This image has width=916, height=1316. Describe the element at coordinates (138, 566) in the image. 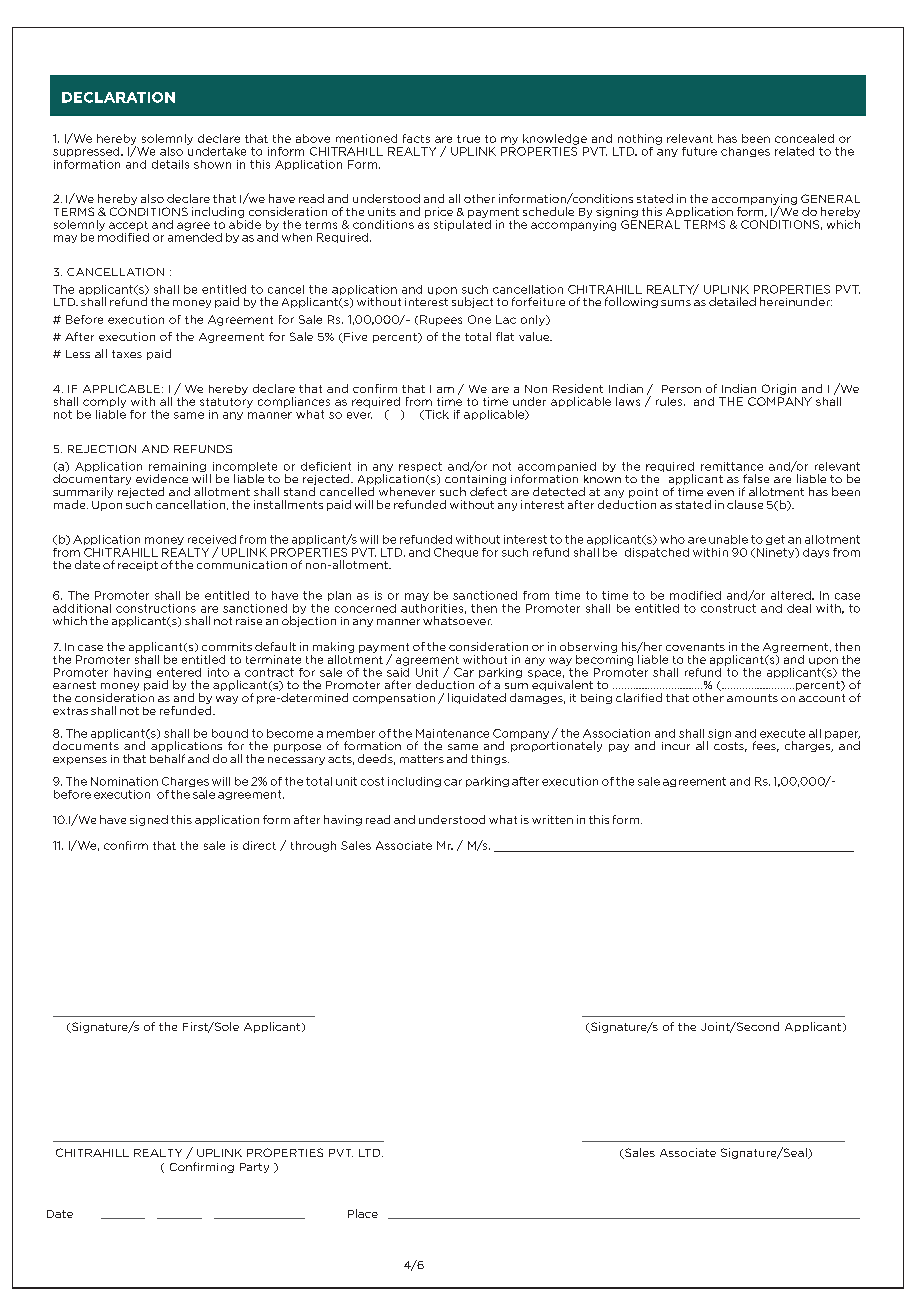

I see `receipt` at that location.
